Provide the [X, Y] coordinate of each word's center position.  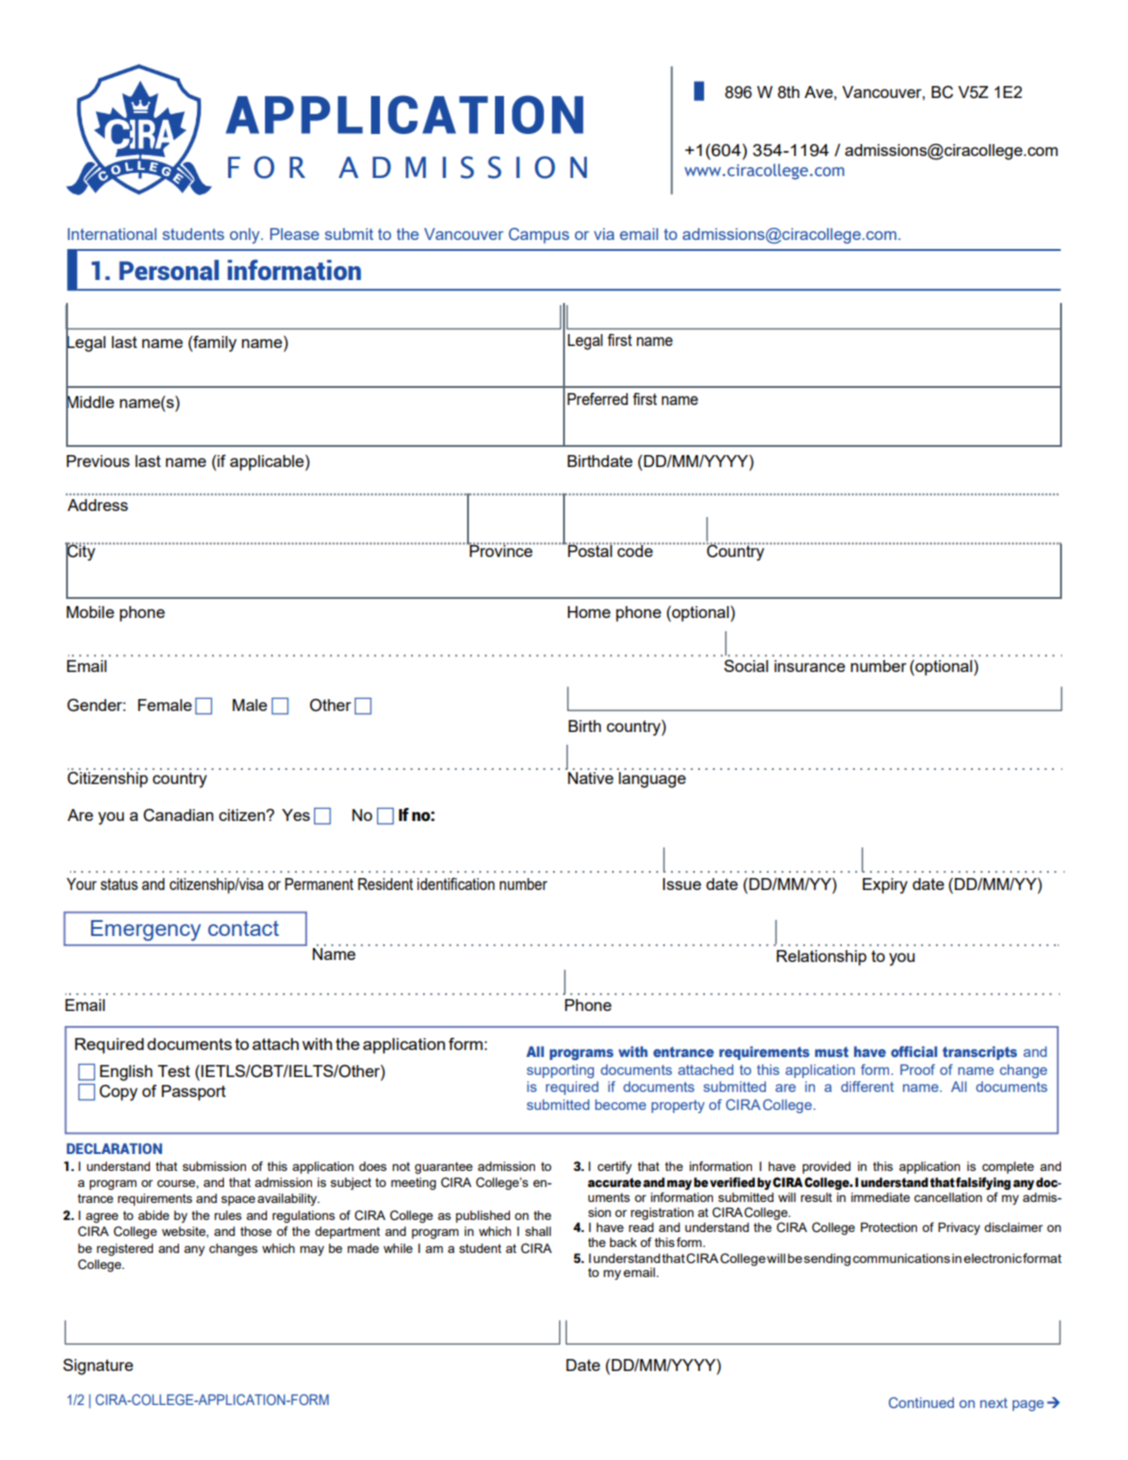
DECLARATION [114, 1148]
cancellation [948, 1197]
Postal [590, 550]
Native [590, 776]
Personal [169, 270]
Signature [98, 1367]
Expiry [885, 886]
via [604, 234]
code [635, 550]
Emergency [146, 930]
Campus [539, 236]
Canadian [178, 815]
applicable [268, 463]
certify [614, 1167]
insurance [809, 666]
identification [456, 884]
